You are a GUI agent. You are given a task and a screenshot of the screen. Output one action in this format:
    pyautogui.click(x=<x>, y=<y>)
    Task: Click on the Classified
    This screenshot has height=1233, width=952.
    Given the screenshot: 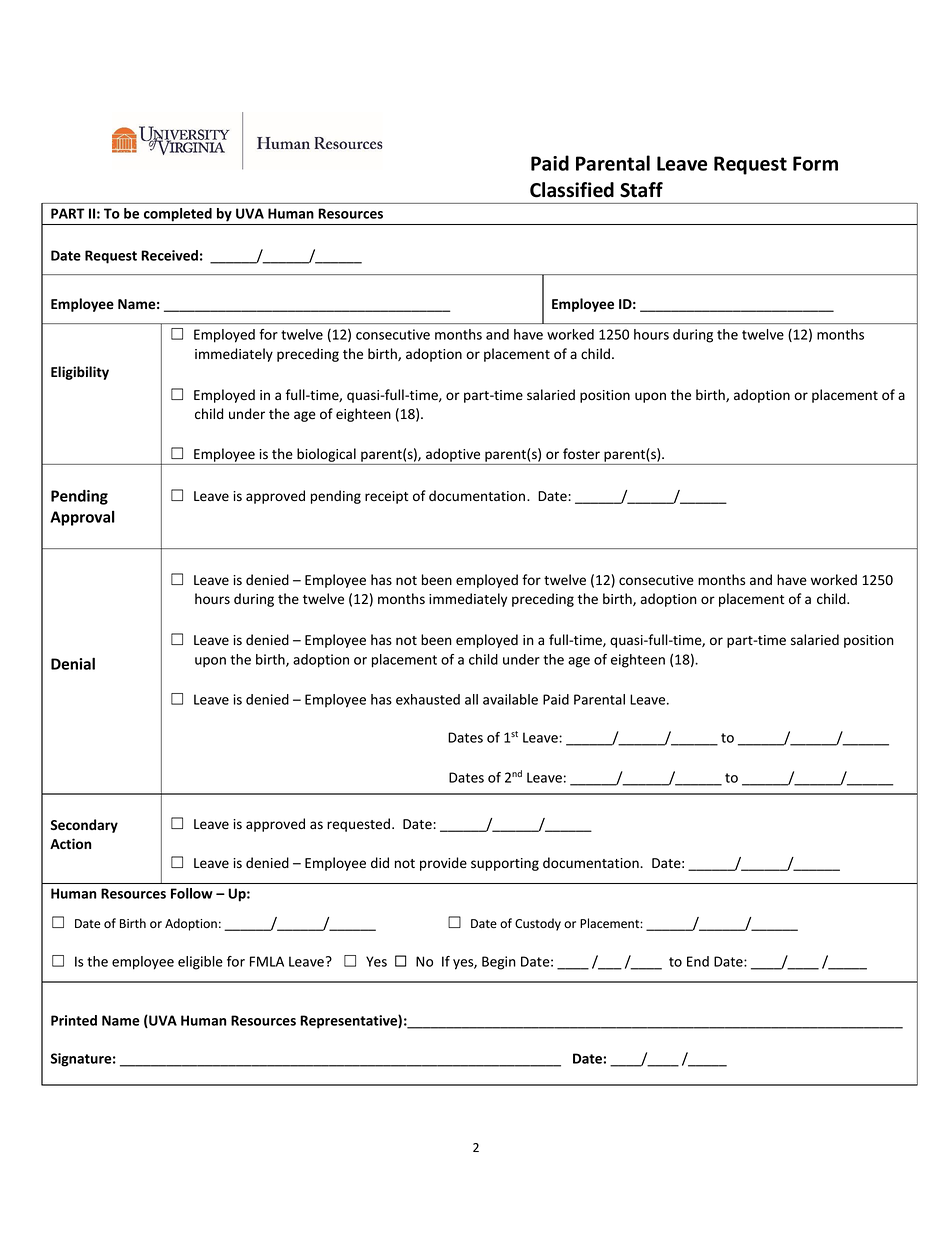 What is the action you would take?
    pyautogui.click(x=572, y=190)
